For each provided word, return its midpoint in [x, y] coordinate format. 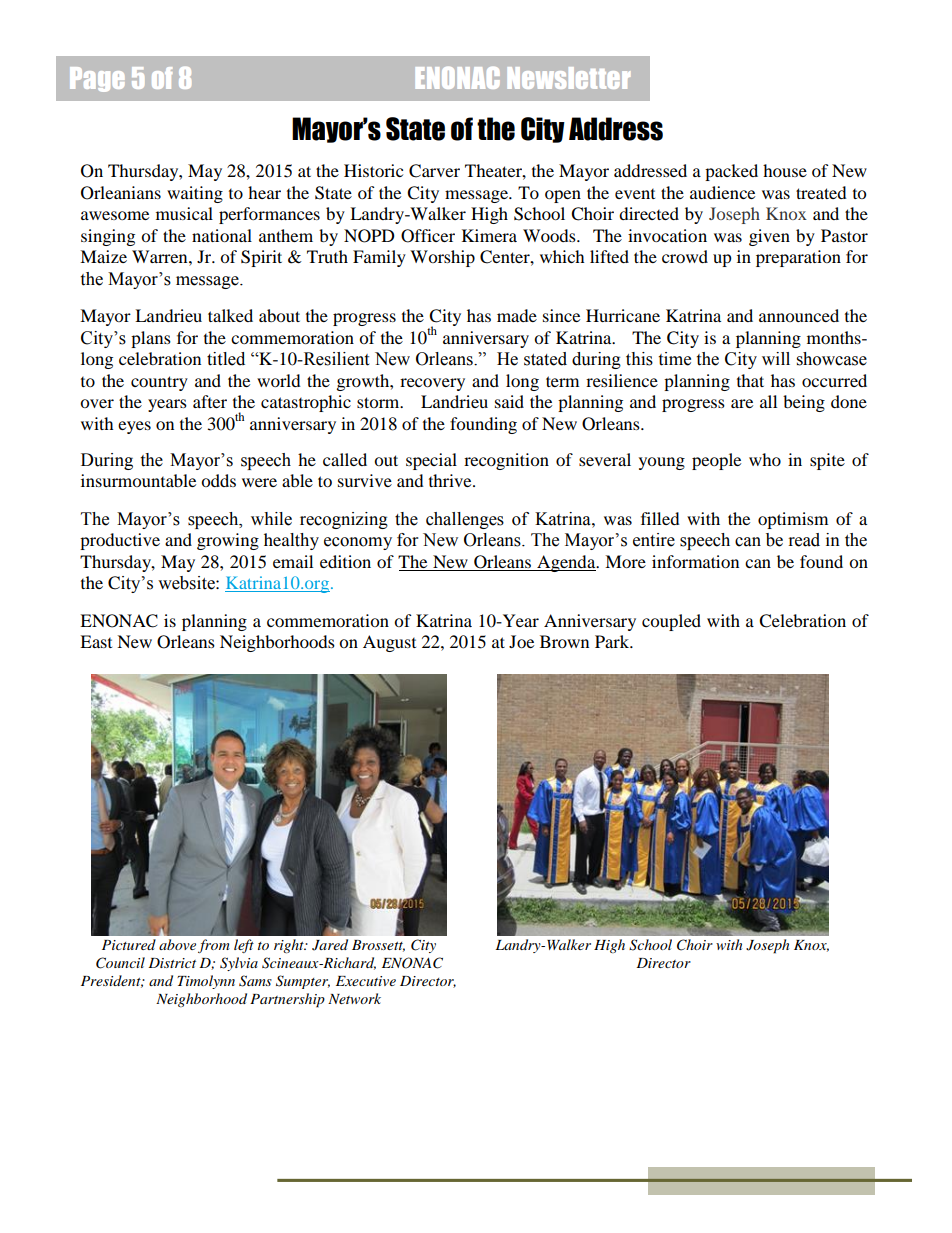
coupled [671, 622]
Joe [521, 641]
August [389, 643]
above [177, 944]
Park [613, 641]
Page [97, 79]
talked [230, 315]
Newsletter [568, 78]
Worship [442, 258]
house [785, 170]
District [172, 963]
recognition [506, 461]
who [765, 459]
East [96, 641]
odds [218, 480]
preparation [798, 258]
